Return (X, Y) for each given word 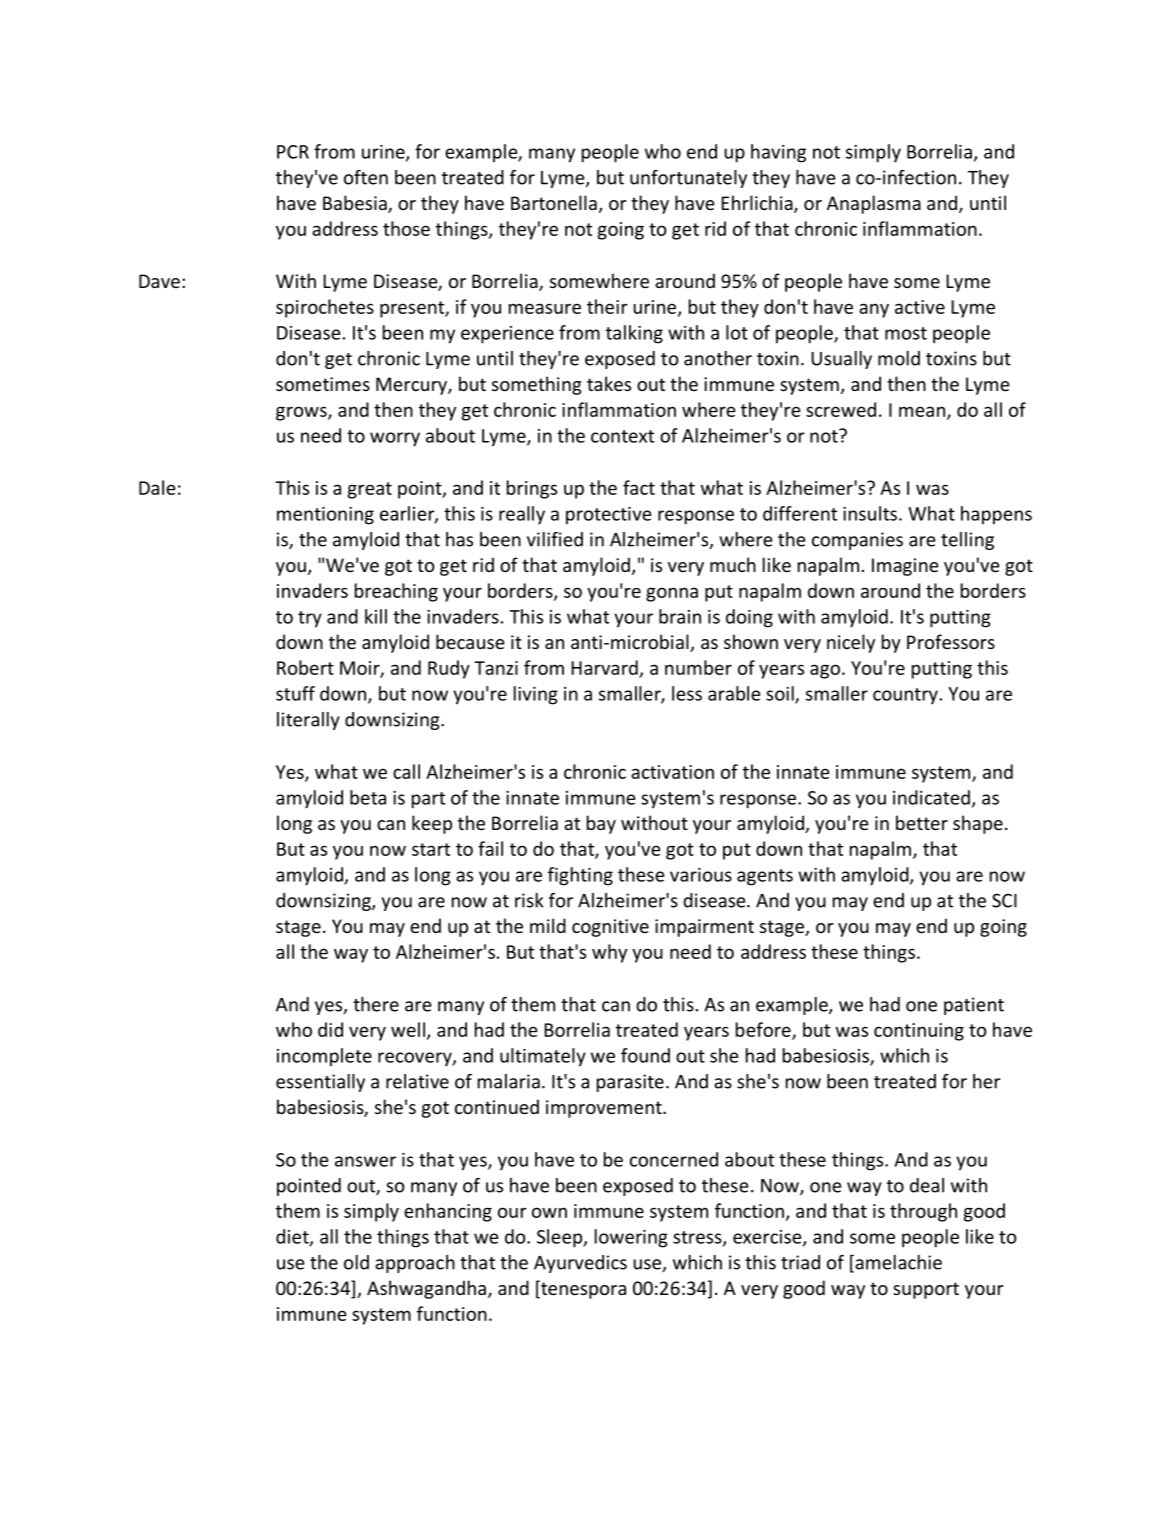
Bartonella (554, 202)
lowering (631, 1238)
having (778, 153)
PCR (293, 152)
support (926, 1290)
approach (415, 1264)
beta (368, 797)
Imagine (905, 567)
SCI (1004, 900)
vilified (555, 539)
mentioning (325, 516)
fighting (580, 876)
